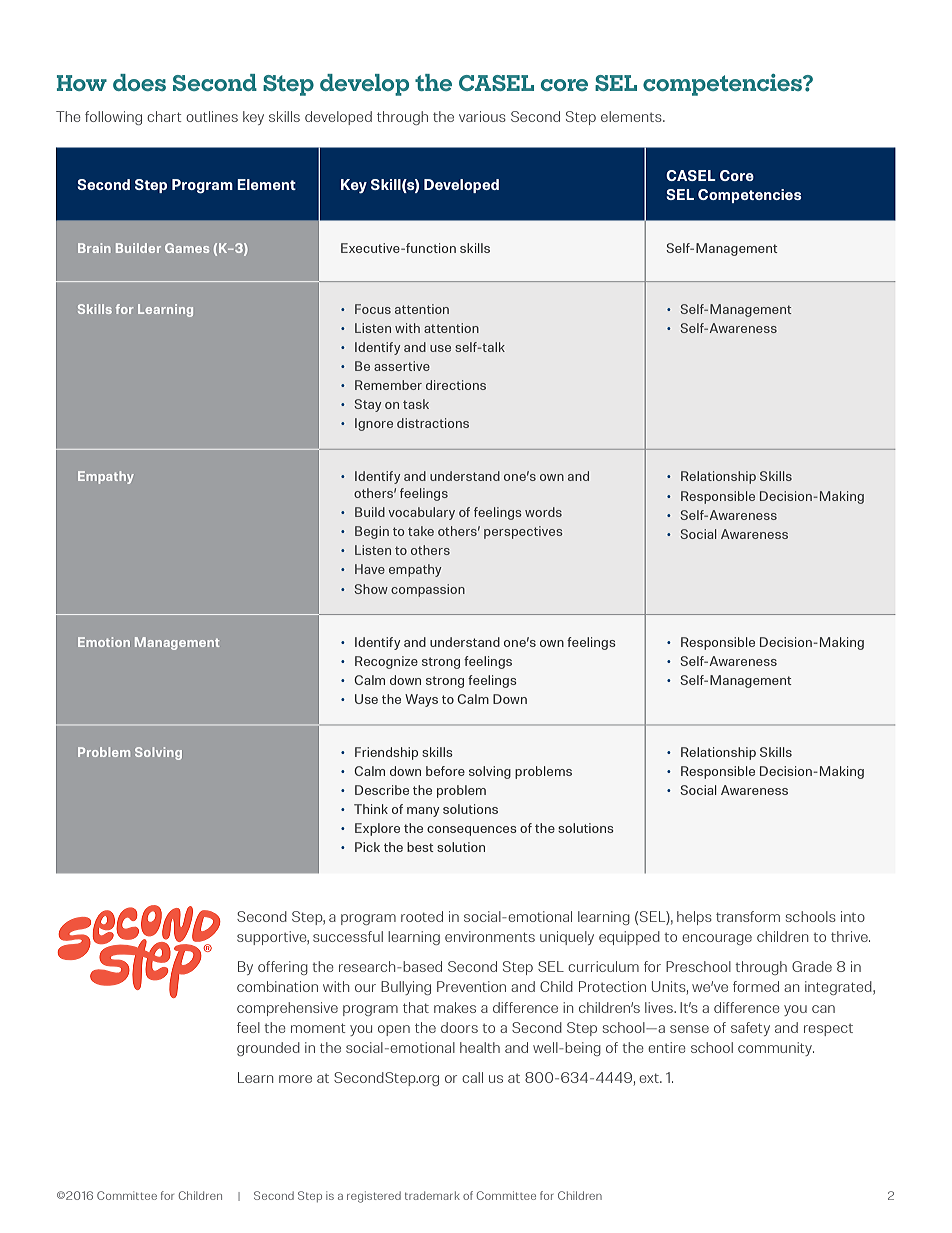  Describe the element at coordinates (433, 423) in the image. I see `distractions` at that location.
